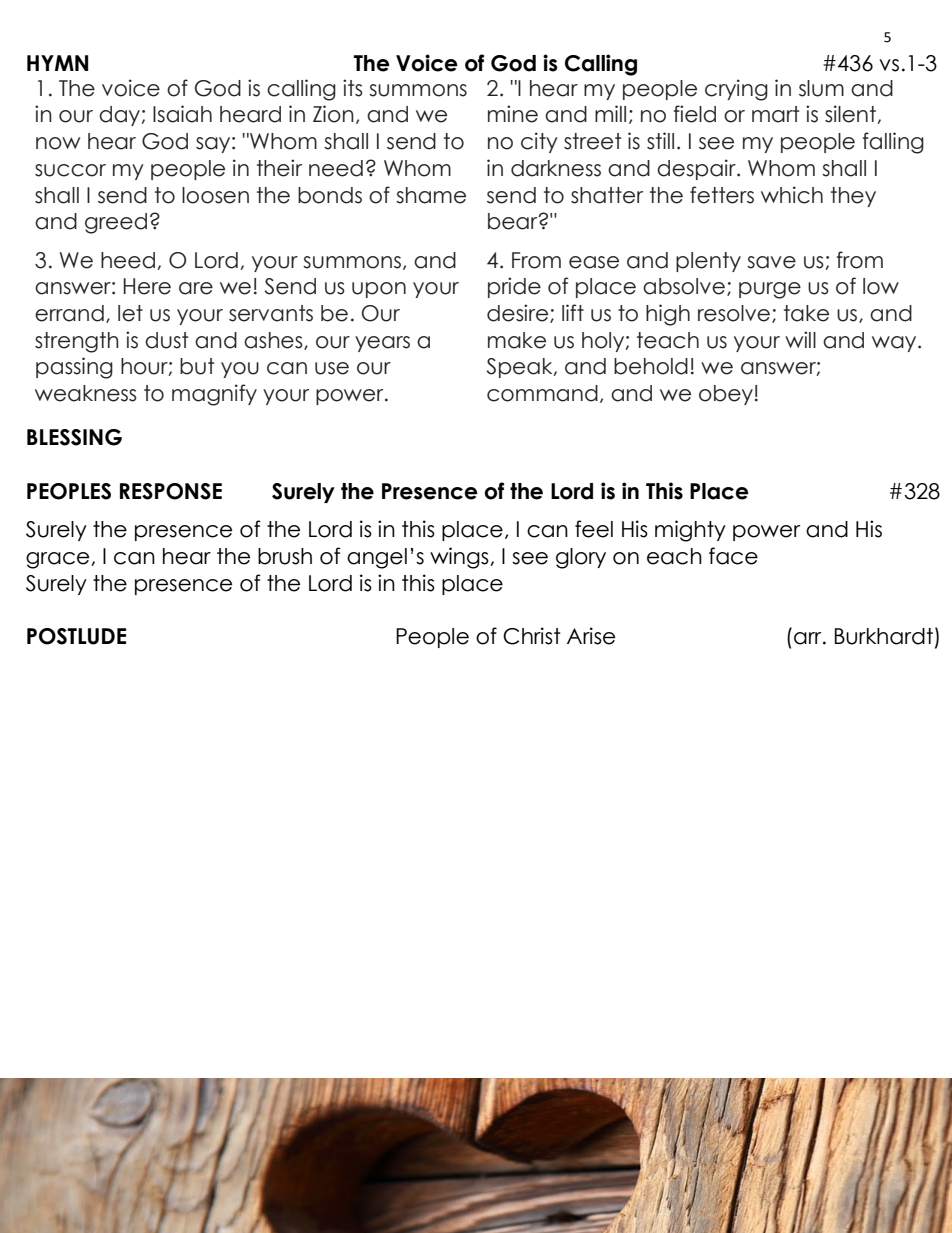  What do you see at coordinates (821, 88) in the page?
I see `slum` at bounding box center [821, 88].
